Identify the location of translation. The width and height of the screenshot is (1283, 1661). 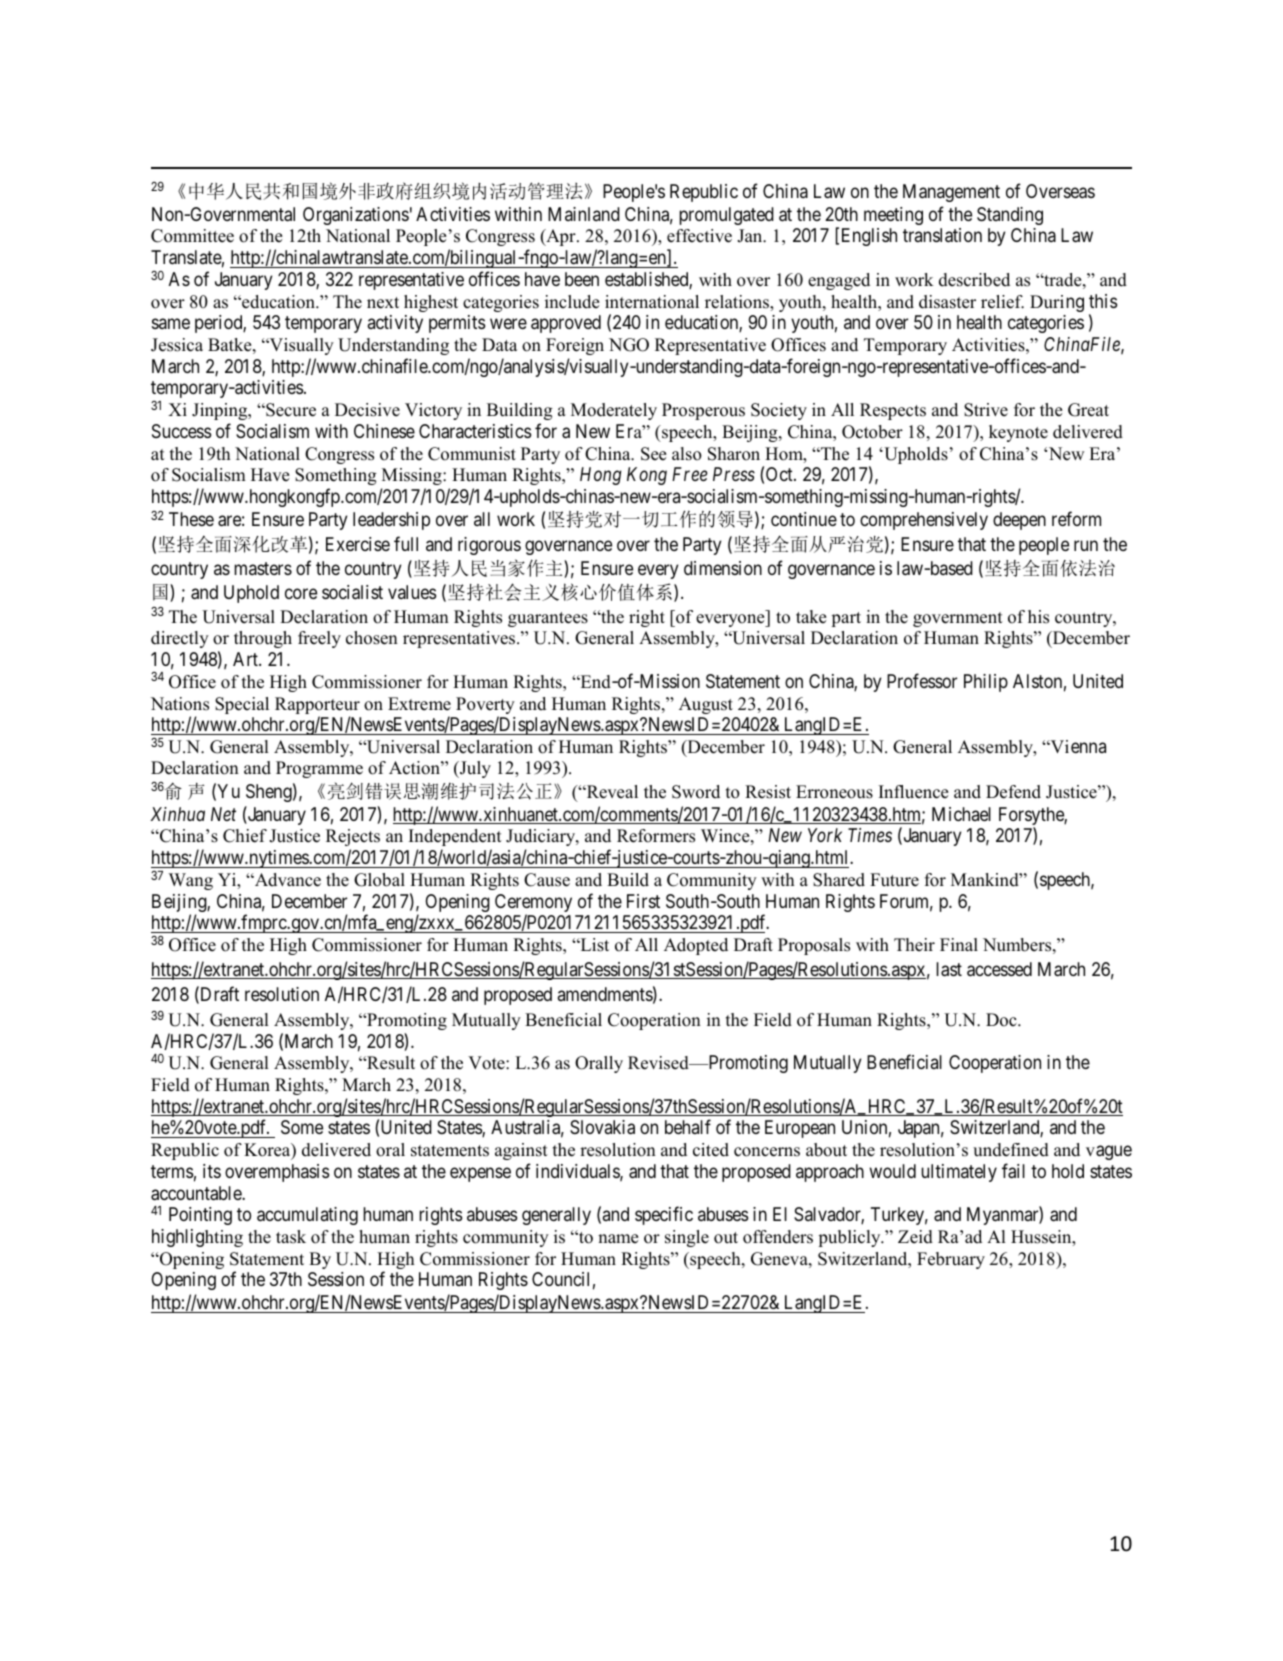
(942, 235).
